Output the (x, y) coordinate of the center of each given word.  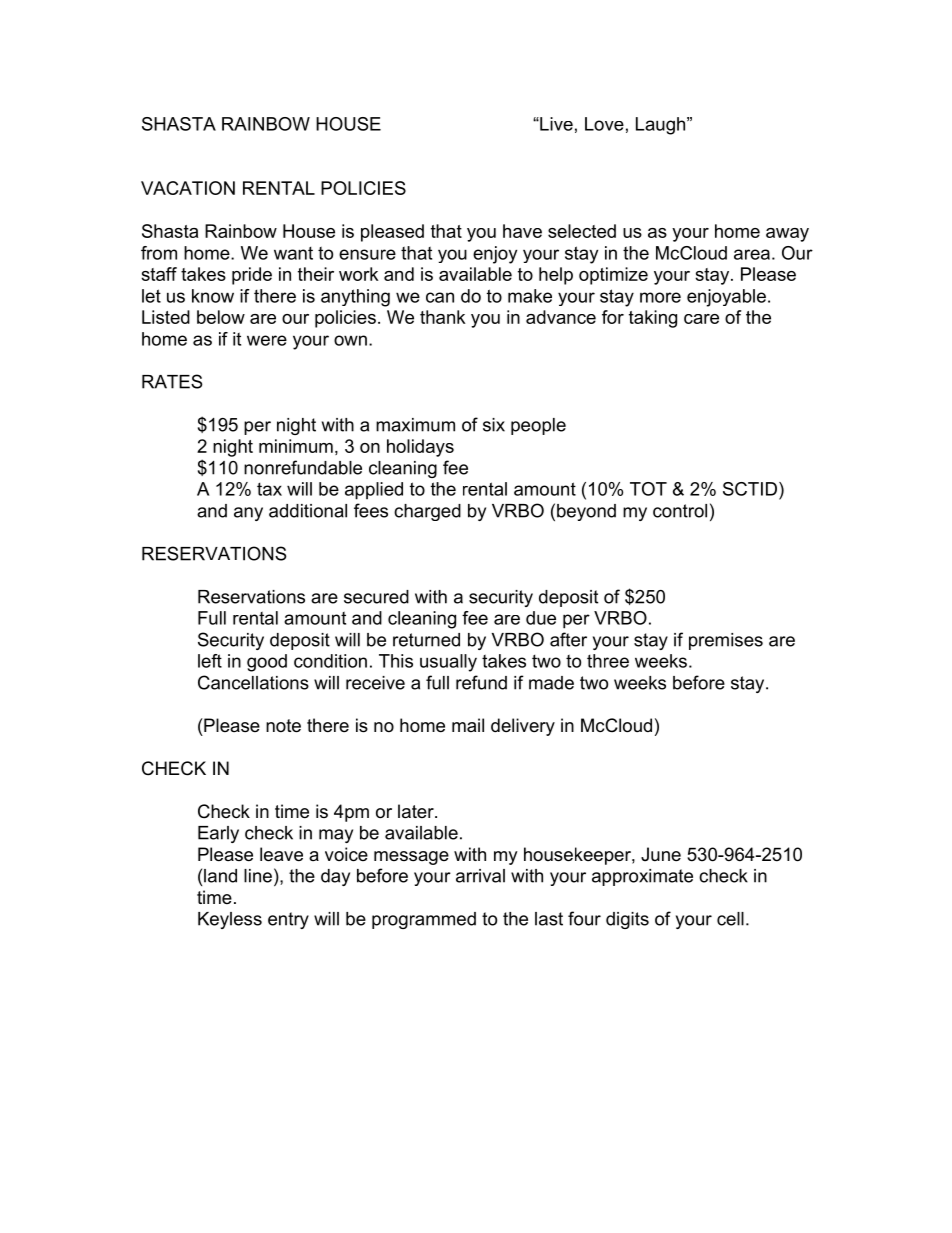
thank (443, 317)
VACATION (188, 188)
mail (468, 725)
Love (604, 124)
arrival (480, 876)
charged (427, 512)
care (701, 319)
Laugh (662, 126)
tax (269, 489)
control (680, 511)
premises (726, 641)
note (283, 726)
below (221, 317)
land (220, 876)
